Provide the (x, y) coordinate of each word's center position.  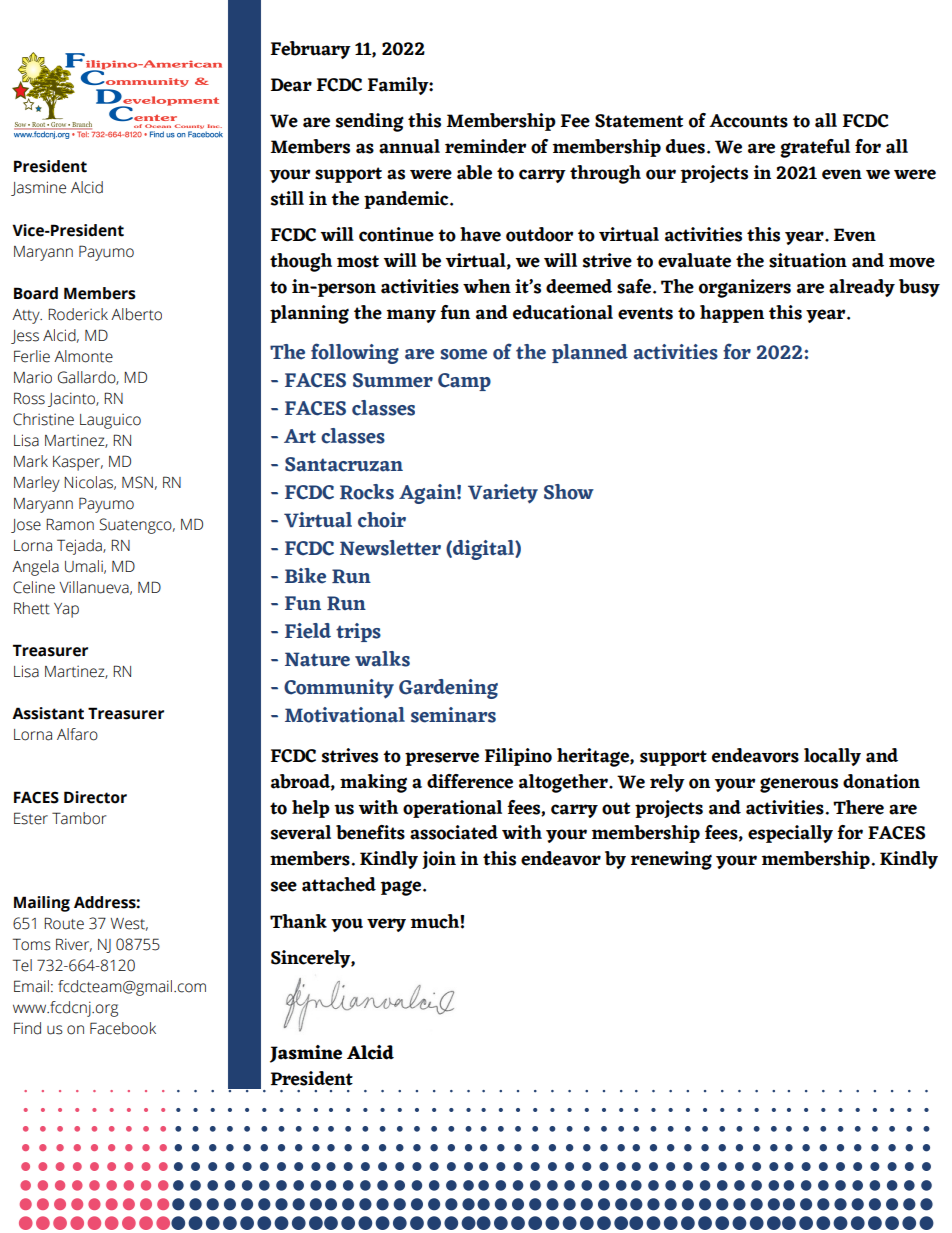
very (386, 925)
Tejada (80, 547)
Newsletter (390, 548)
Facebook (123, 1028)
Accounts (748, 121)
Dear (291, 85)
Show (569, 492)
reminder (485, 146)
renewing (671, 860)
